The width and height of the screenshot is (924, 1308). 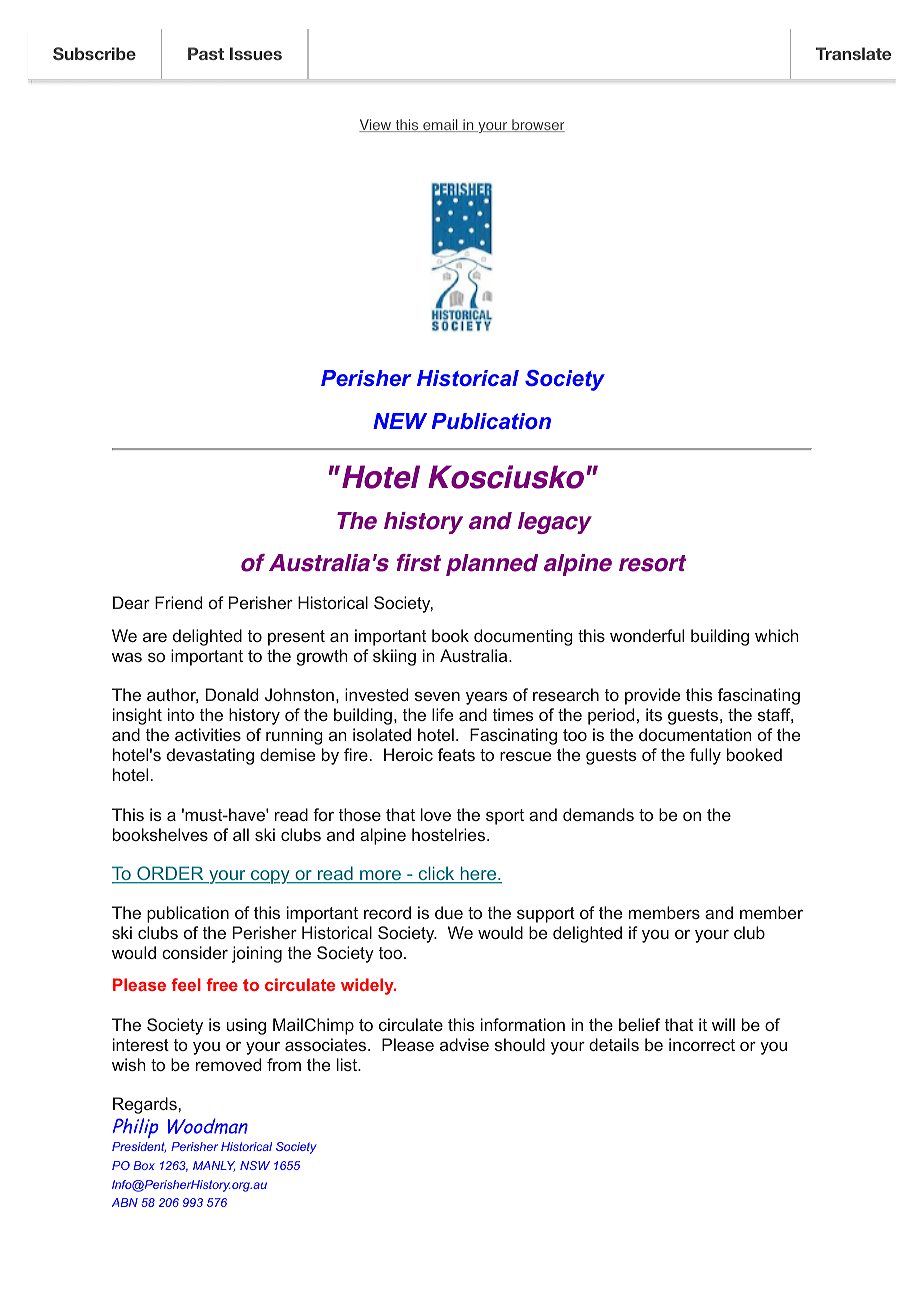 I want to click on Past, so click(x=206, y=53).
